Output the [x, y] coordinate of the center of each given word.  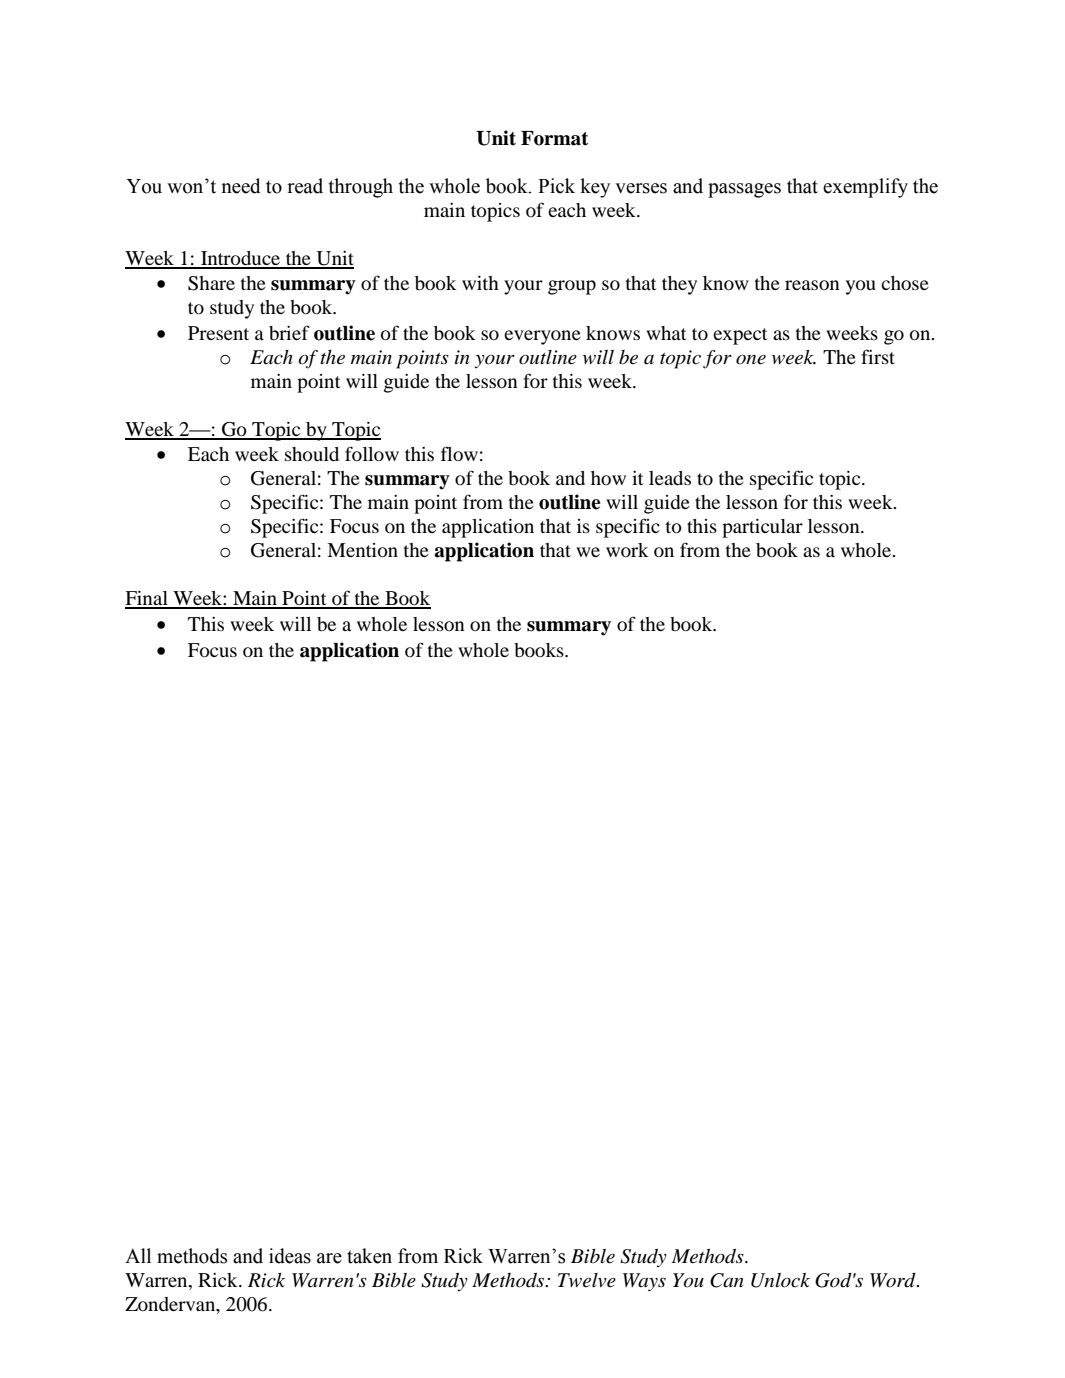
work [627, 550]
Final [147, 599]
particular [762, 528]
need [241, 186]
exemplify [865, 188]
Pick [556, 186]
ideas [290, 1256]
